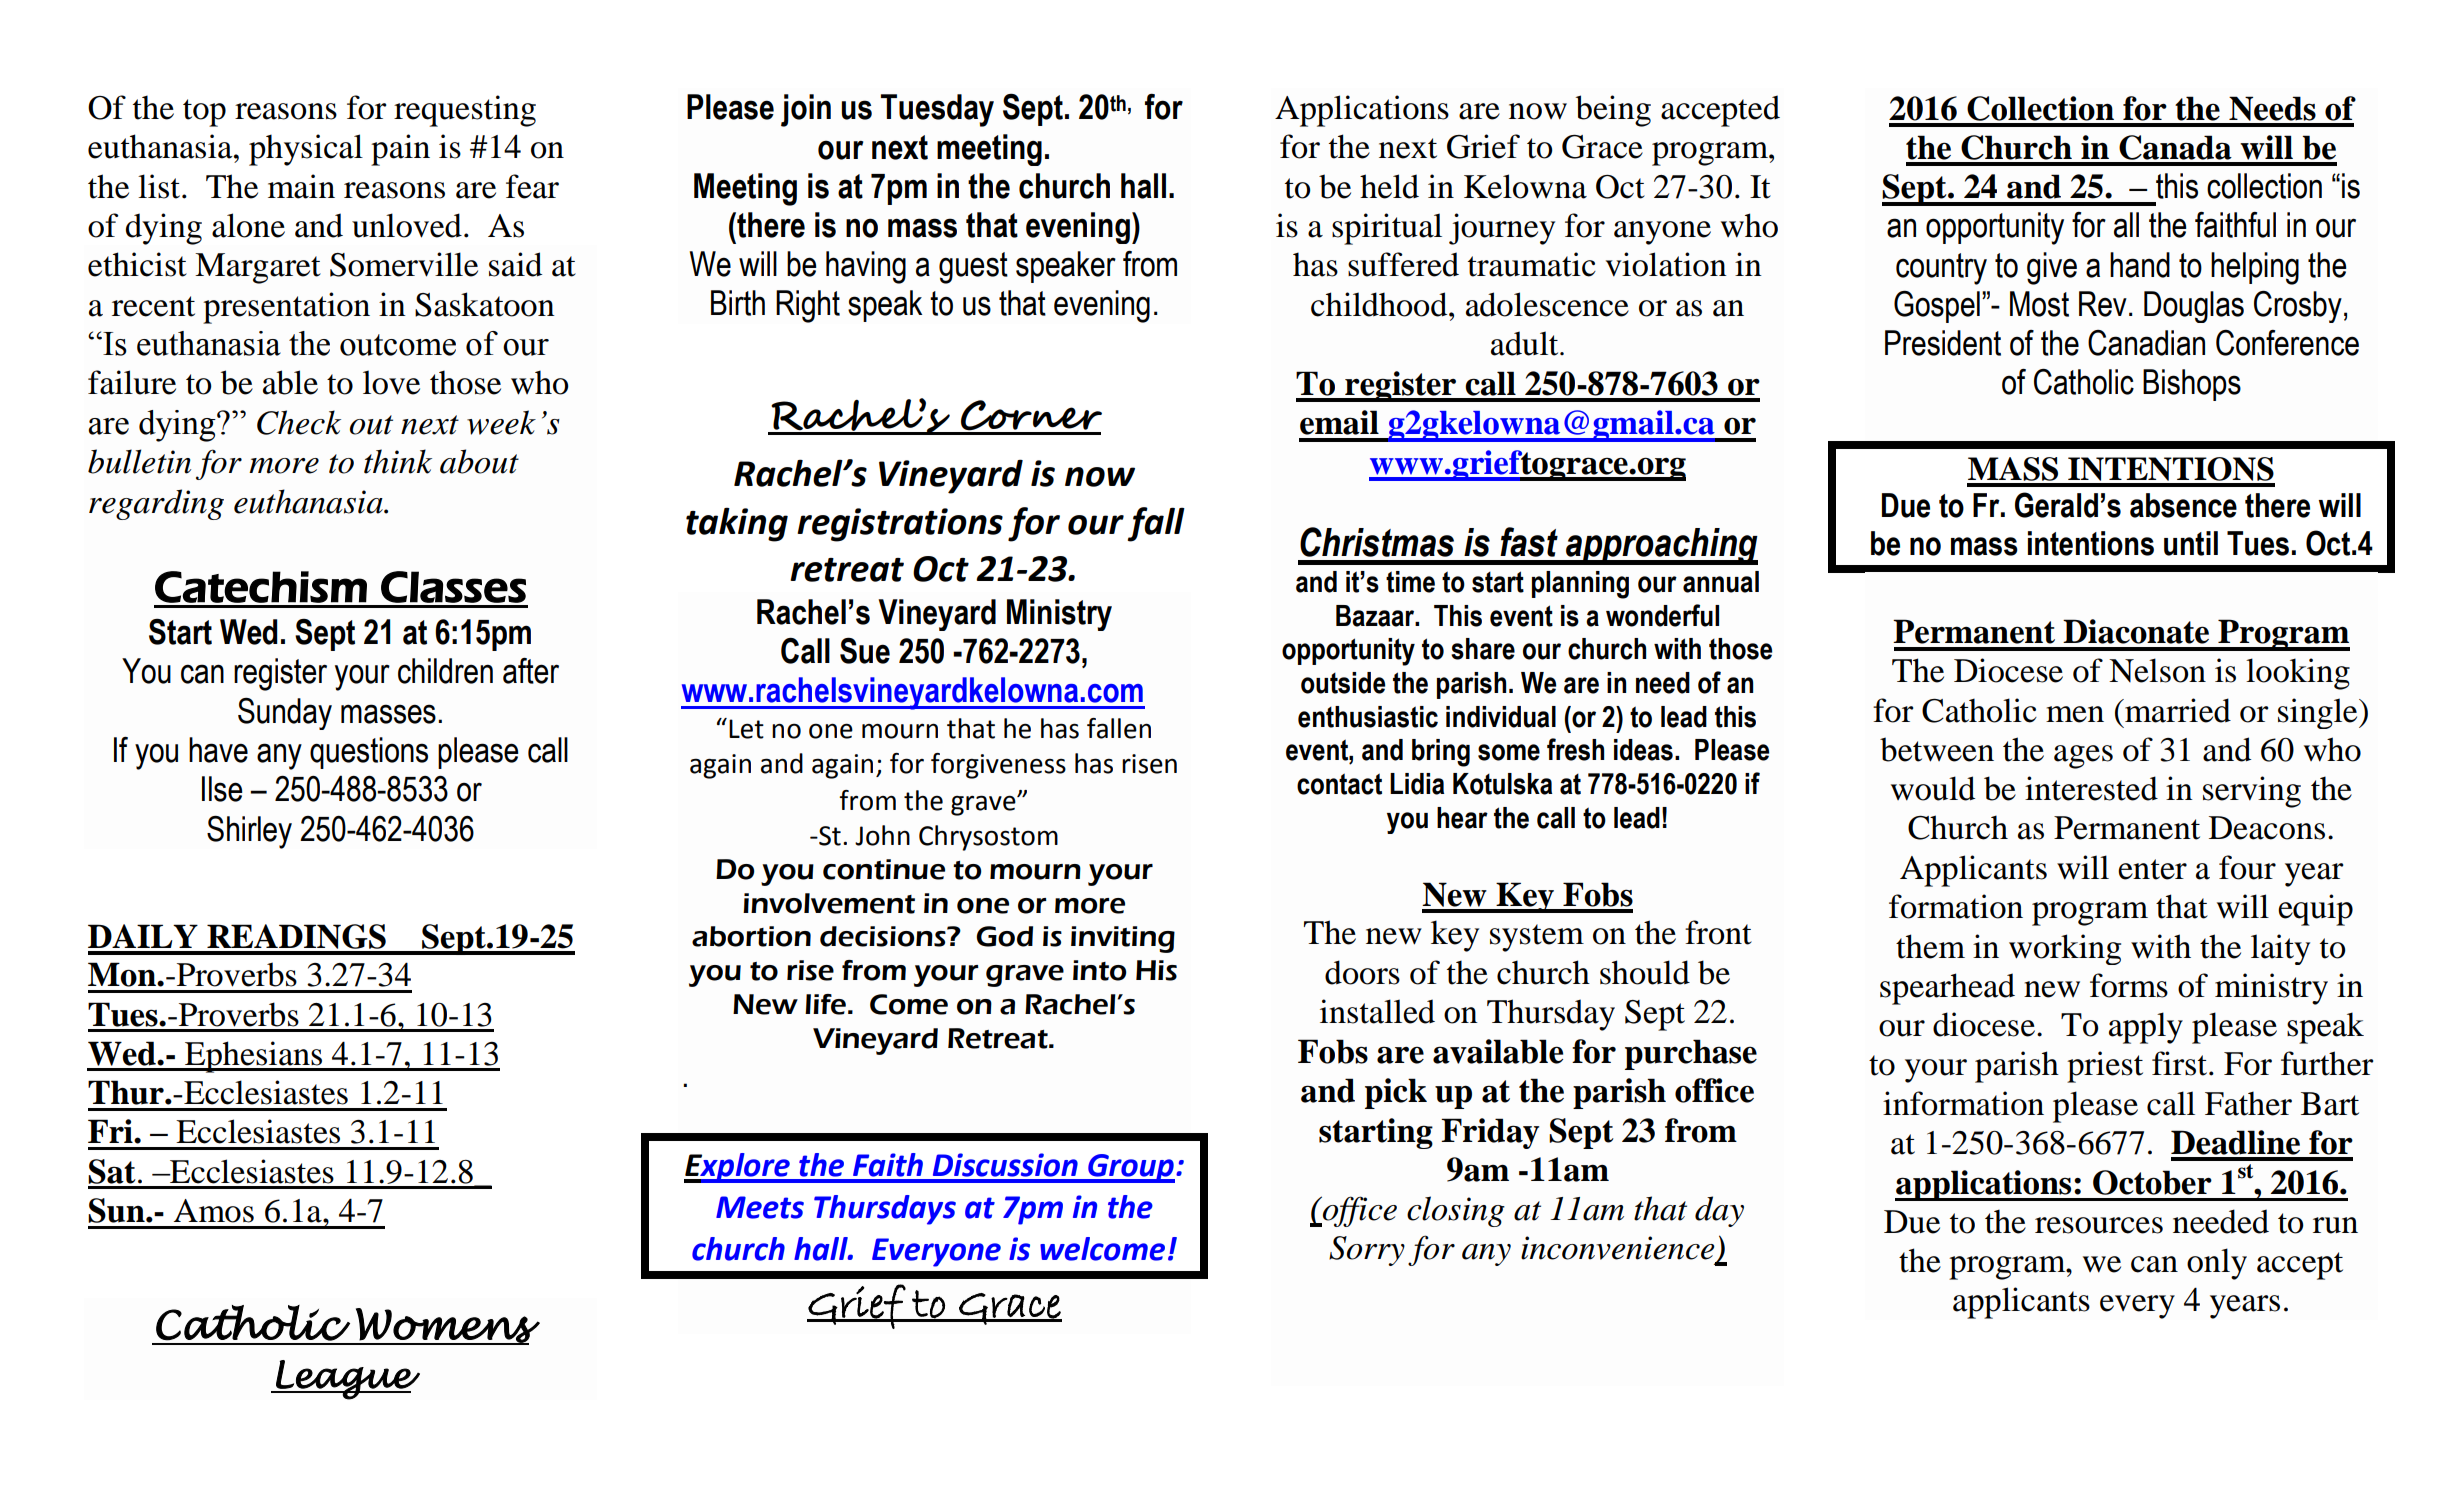 This screenshot has width=2462, height=1495. What do you see at coordinates (1339, 422) in the screenshot?
I see `email` at bounding box center [1339, 422].
